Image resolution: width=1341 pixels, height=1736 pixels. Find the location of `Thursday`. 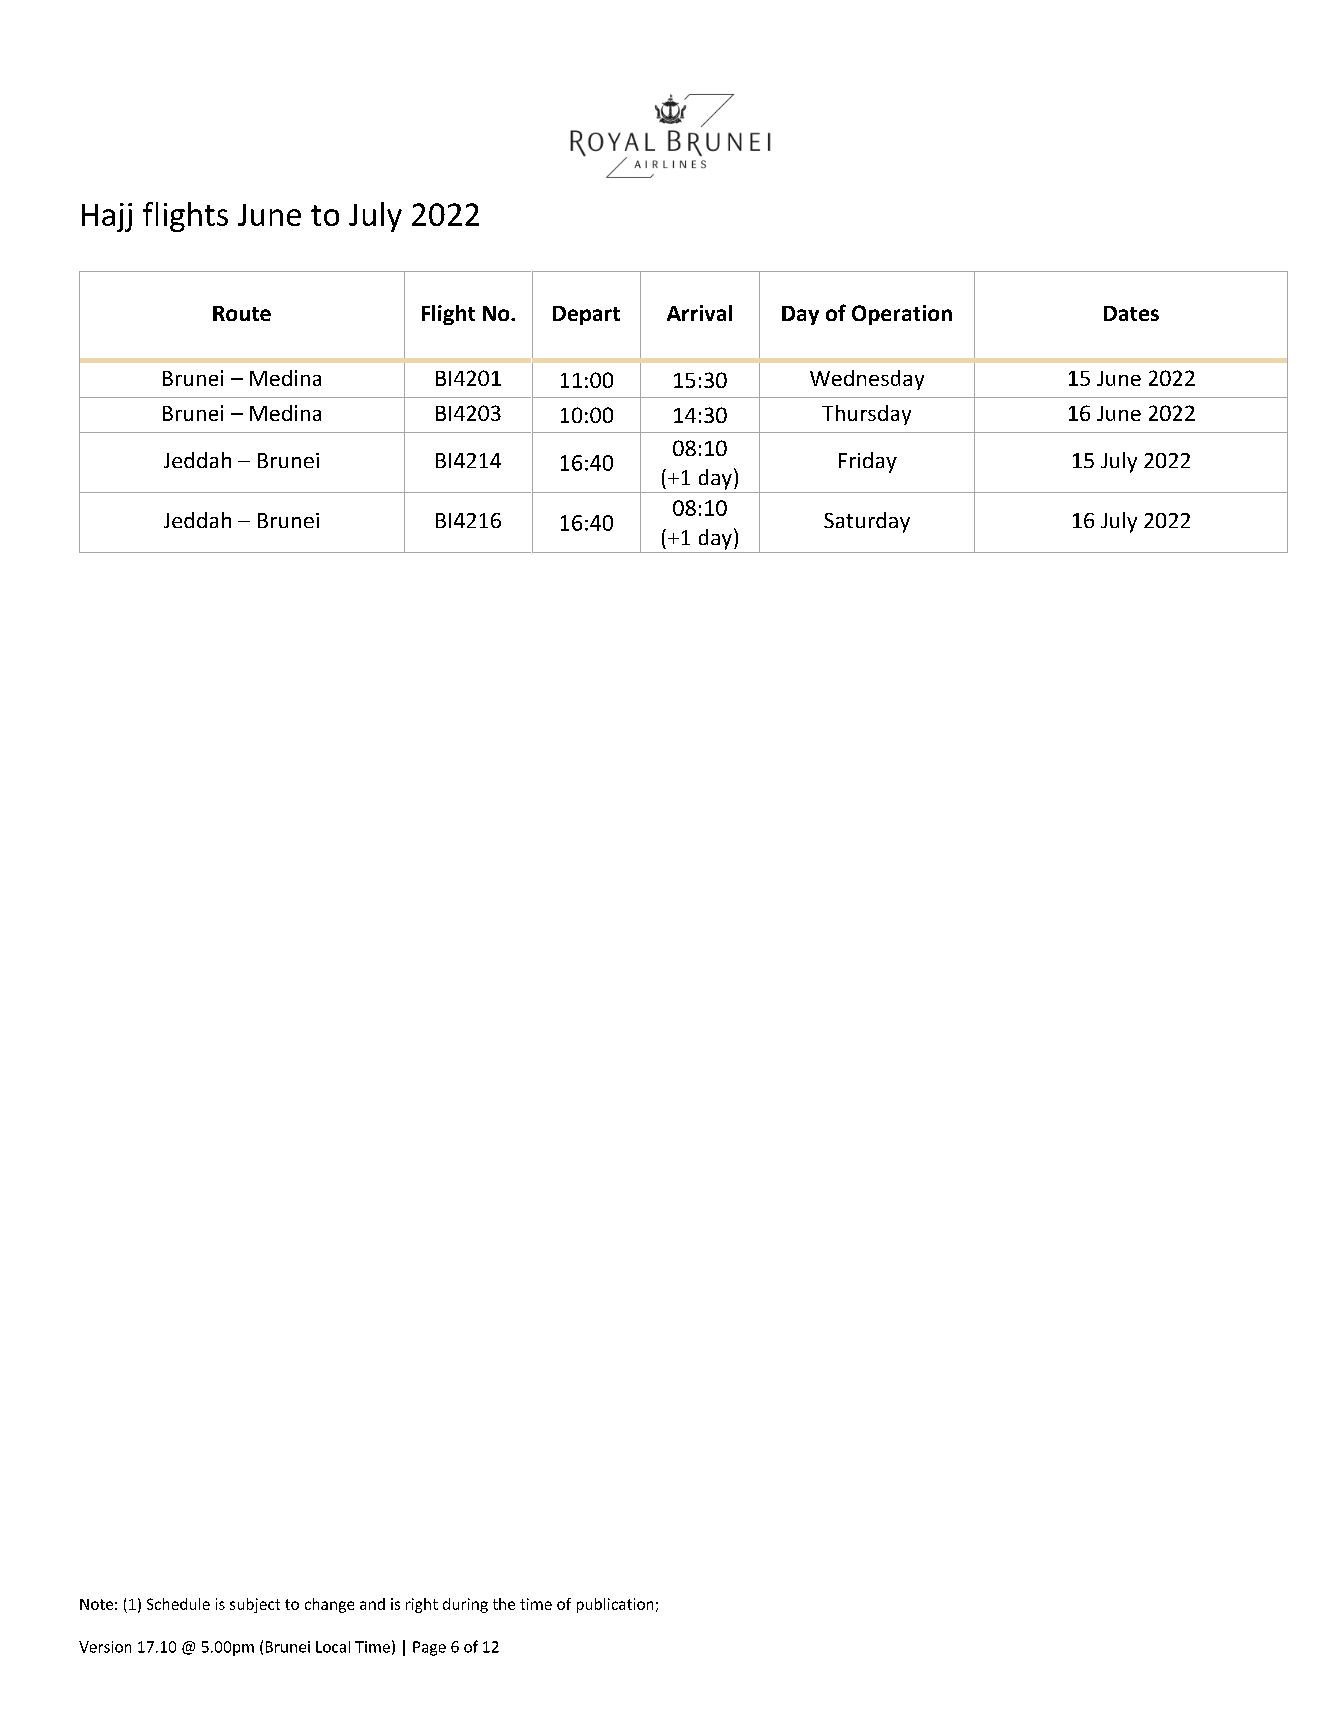

Thursday is located at coordinates (866, 415).
